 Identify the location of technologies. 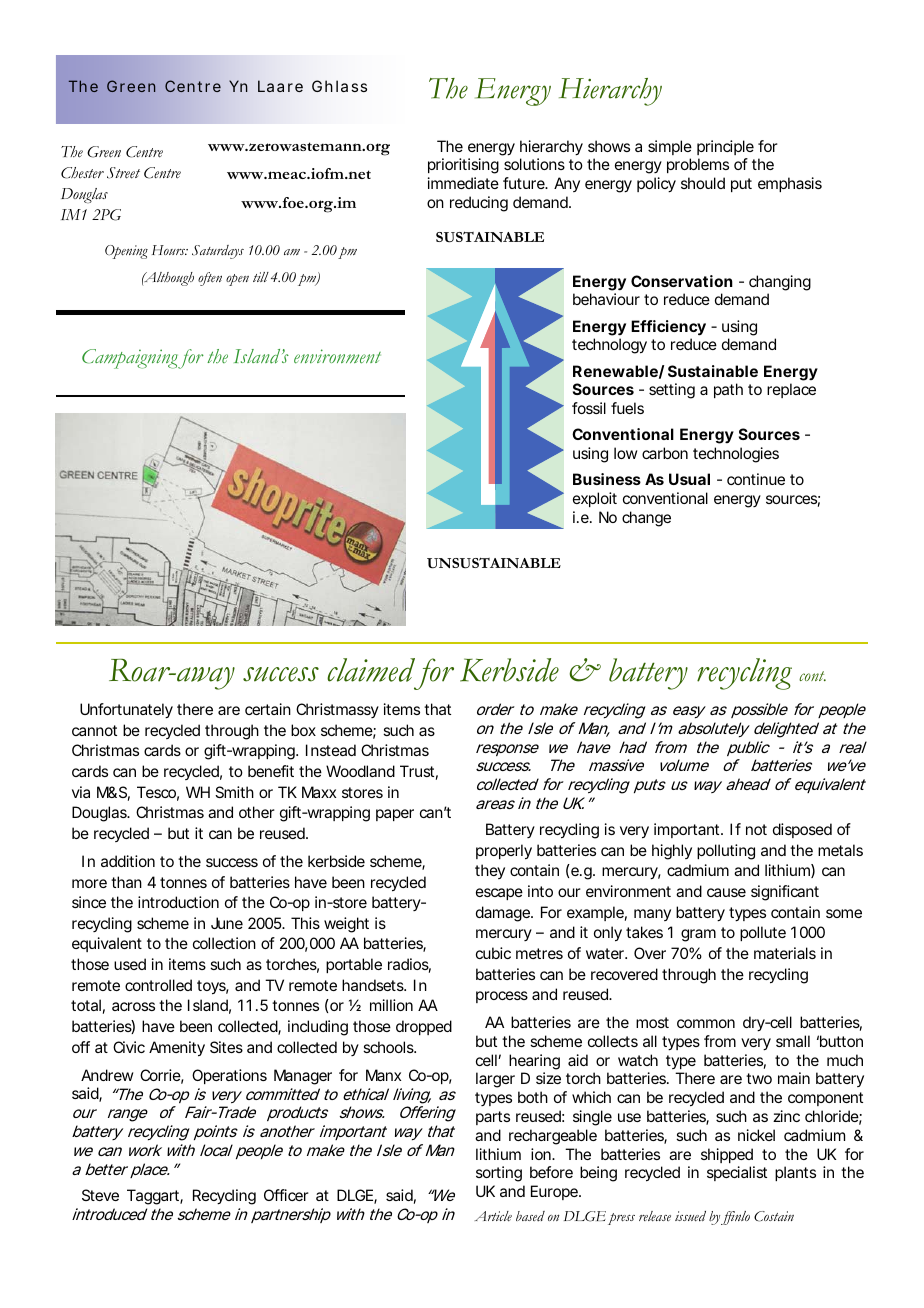
(736, 455).
